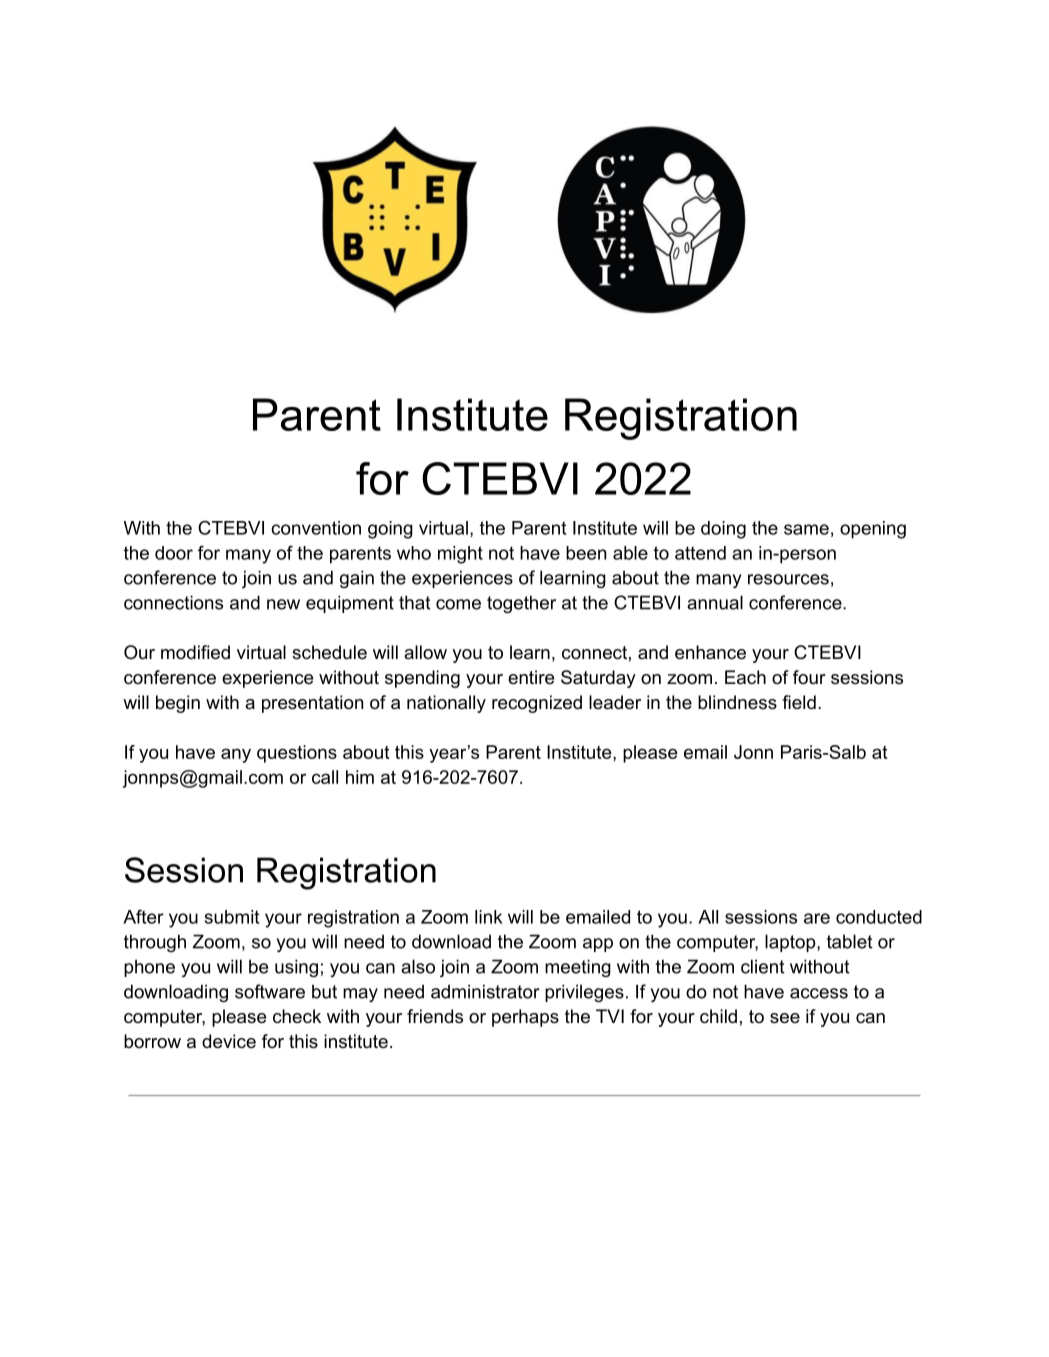  Describe the element at coordinates (178, 704) in the document. I see `begin` at that location.
